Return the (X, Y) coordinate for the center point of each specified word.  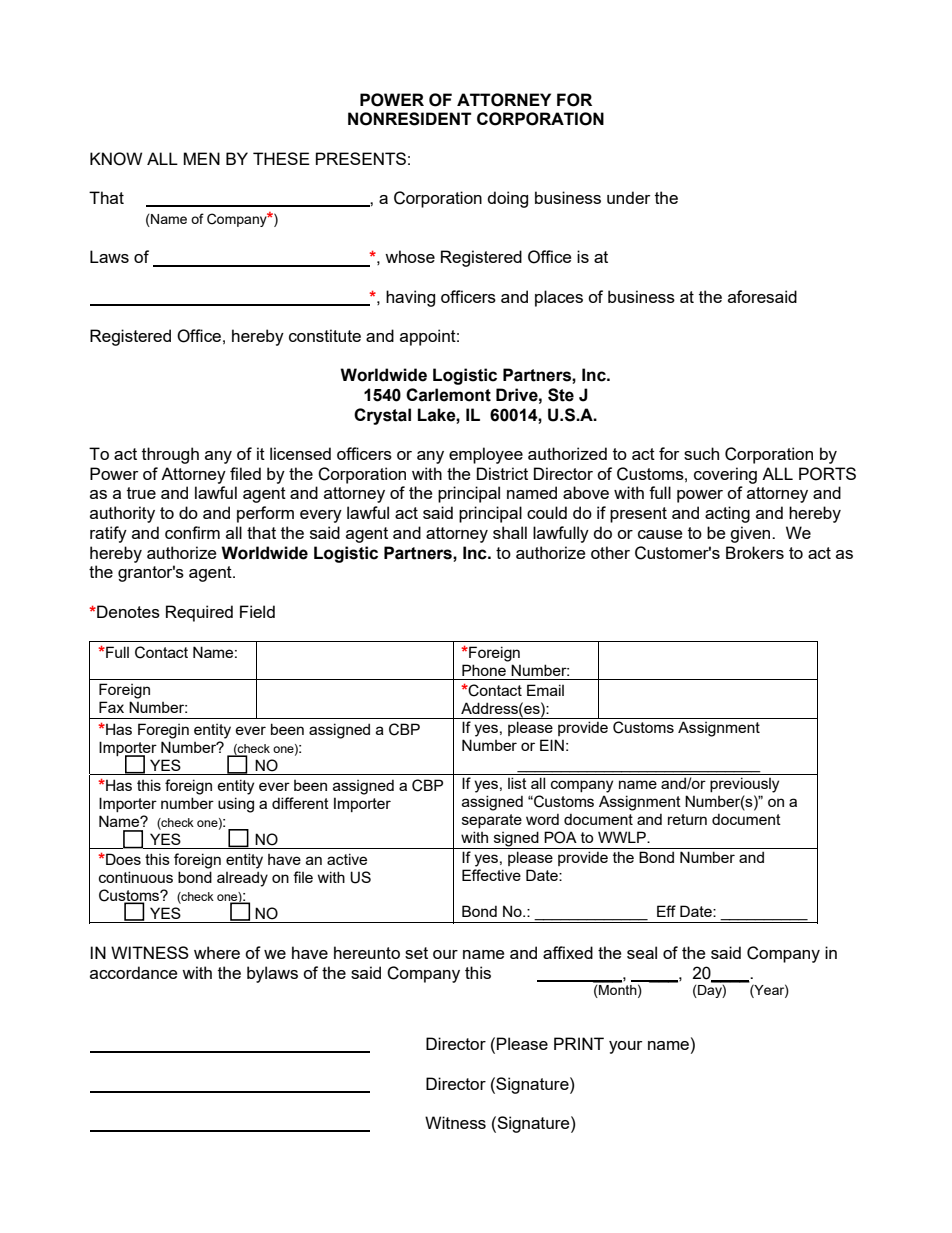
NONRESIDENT (410, 119)
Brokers (755, 552)
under (628, 197)
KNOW (116, 159)
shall (510, 532)
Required (199, 613)
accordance (133, 972)
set (416, 953)
